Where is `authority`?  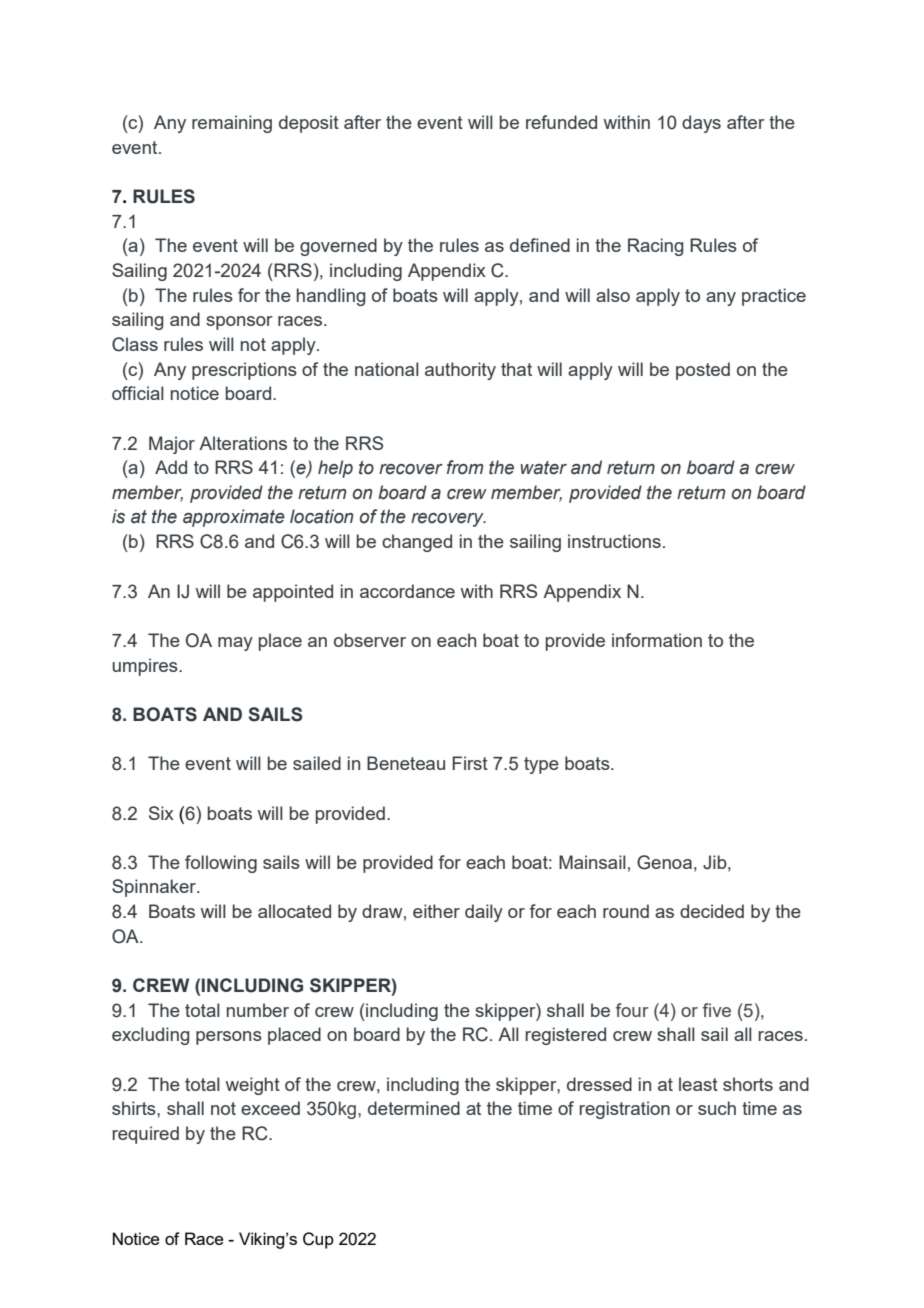 authority is located at coordinates (460, 371).
